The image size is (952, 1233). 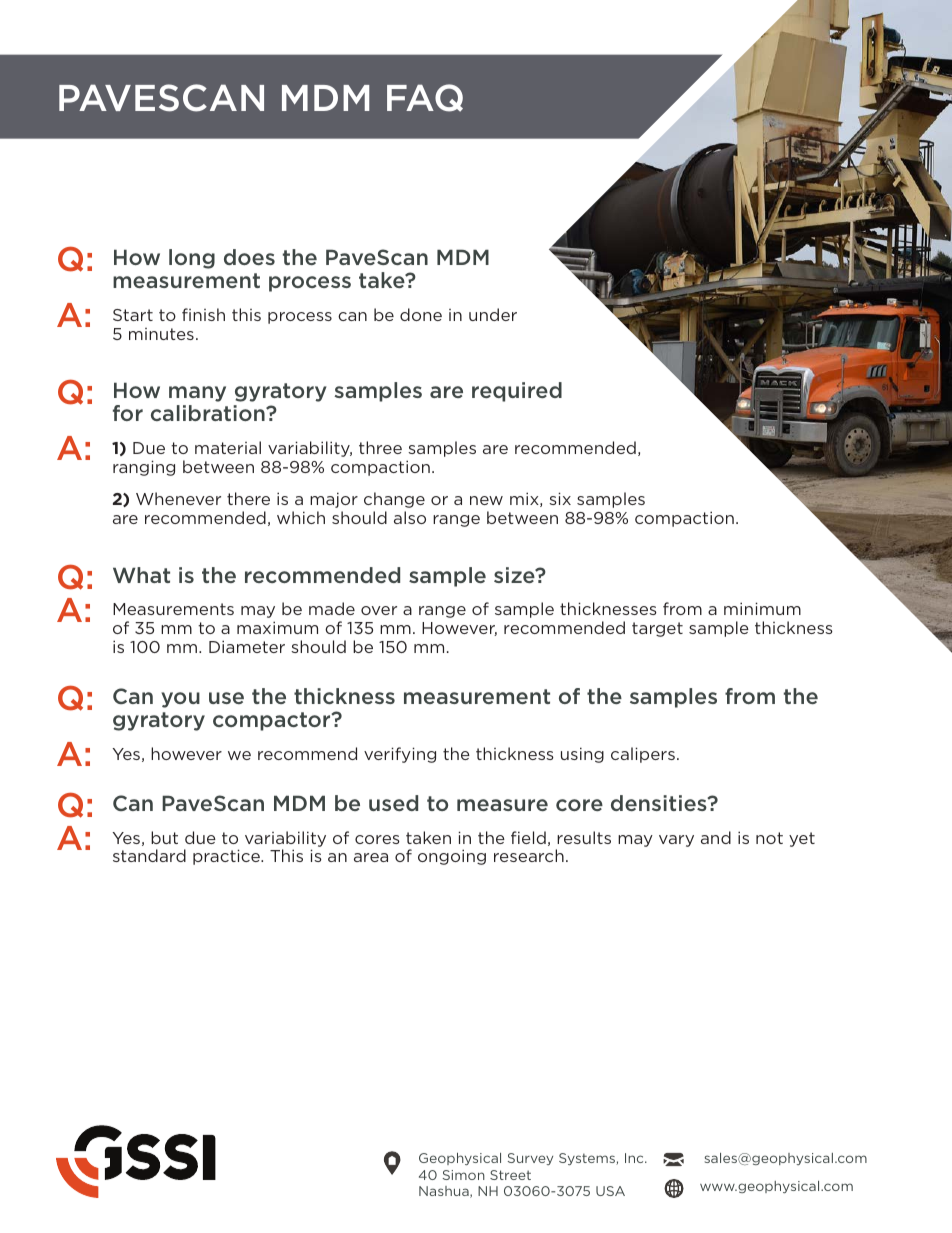 I want to click on Simon, so click(x=464, y=1175).
